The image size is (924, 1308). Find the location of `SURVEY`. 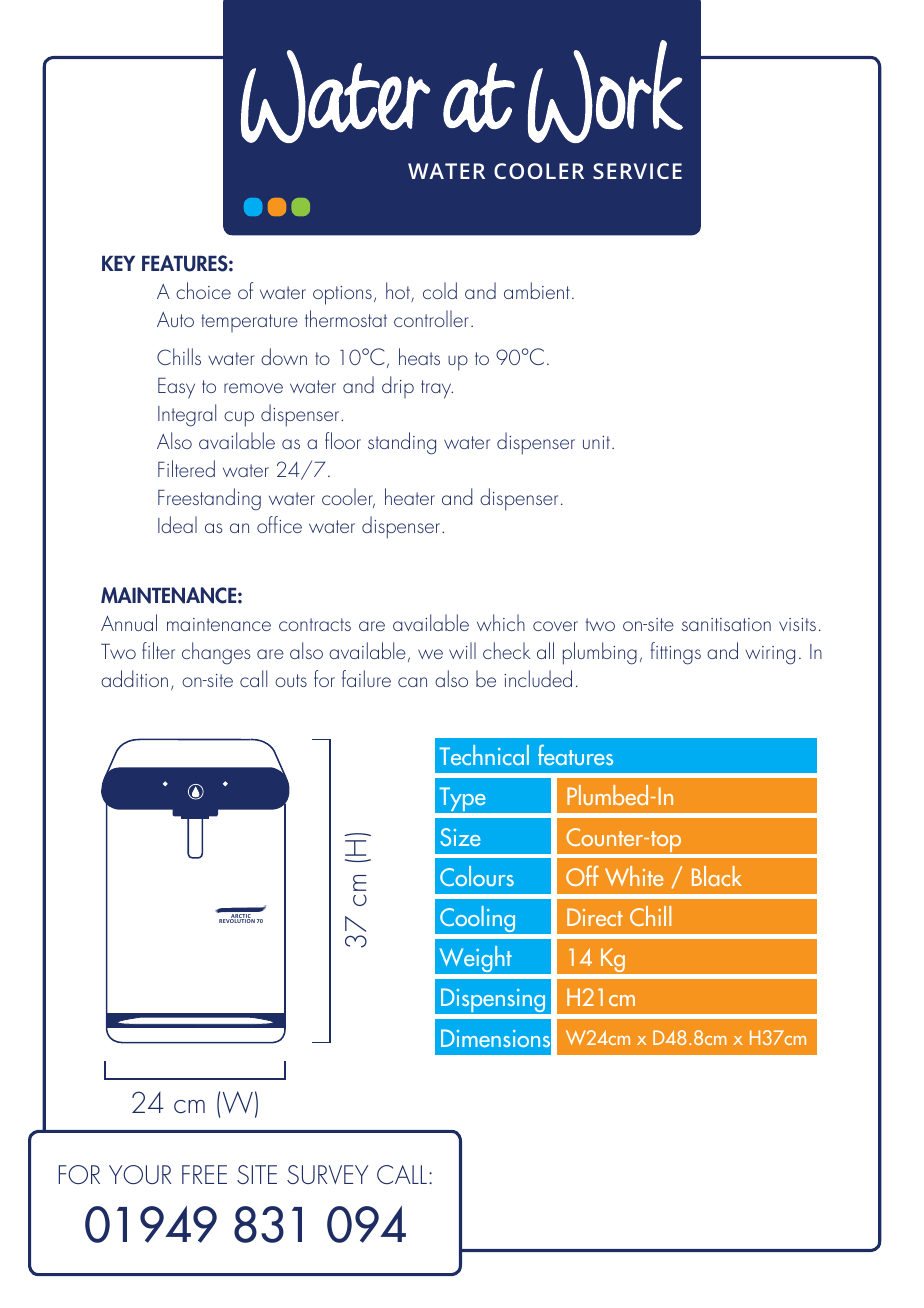

SURVEY is located at coordinates (327, 1174).
